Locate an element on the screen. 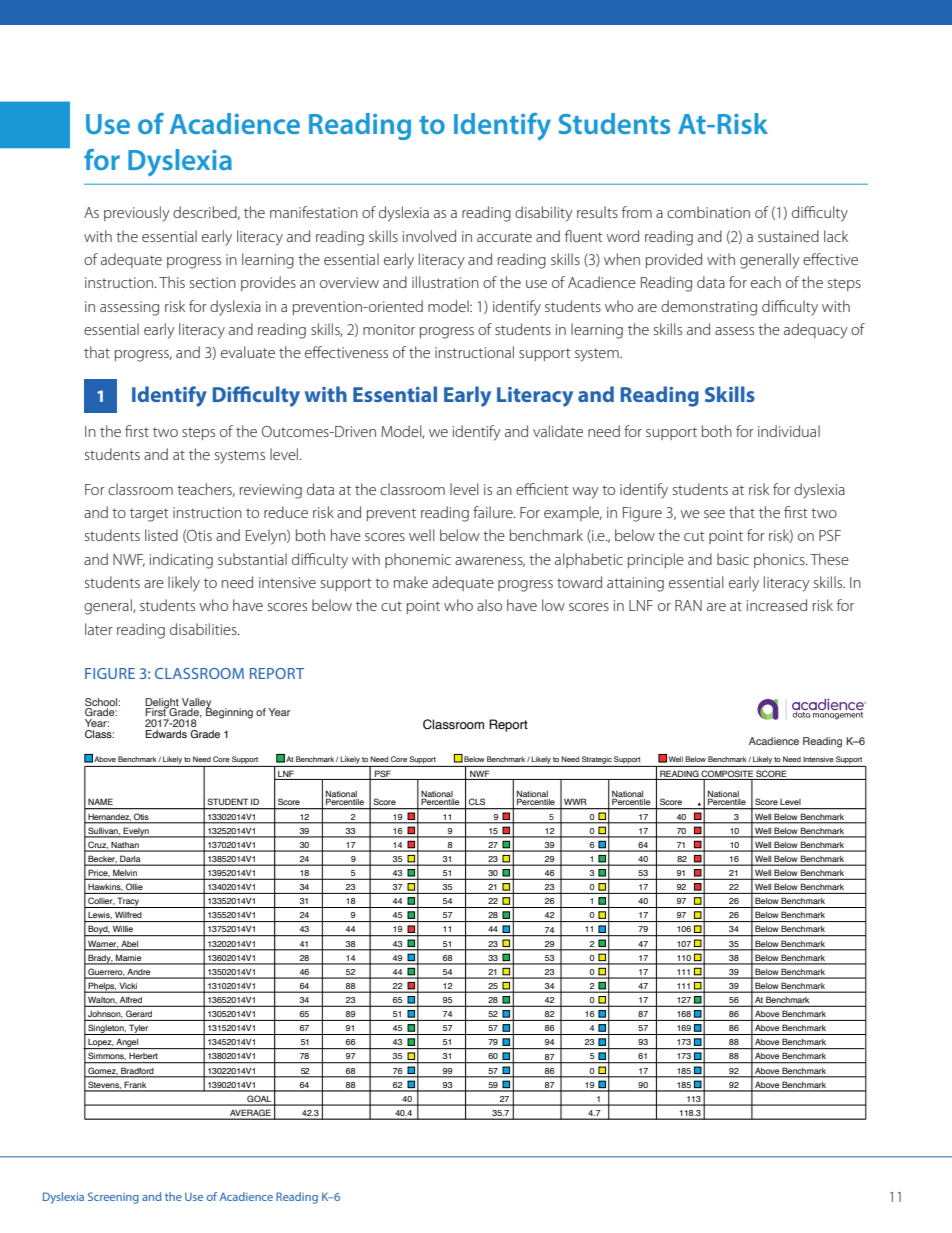 The width and height of the screenshot is (952, 1233). This is located at coordinates (172, 282).
